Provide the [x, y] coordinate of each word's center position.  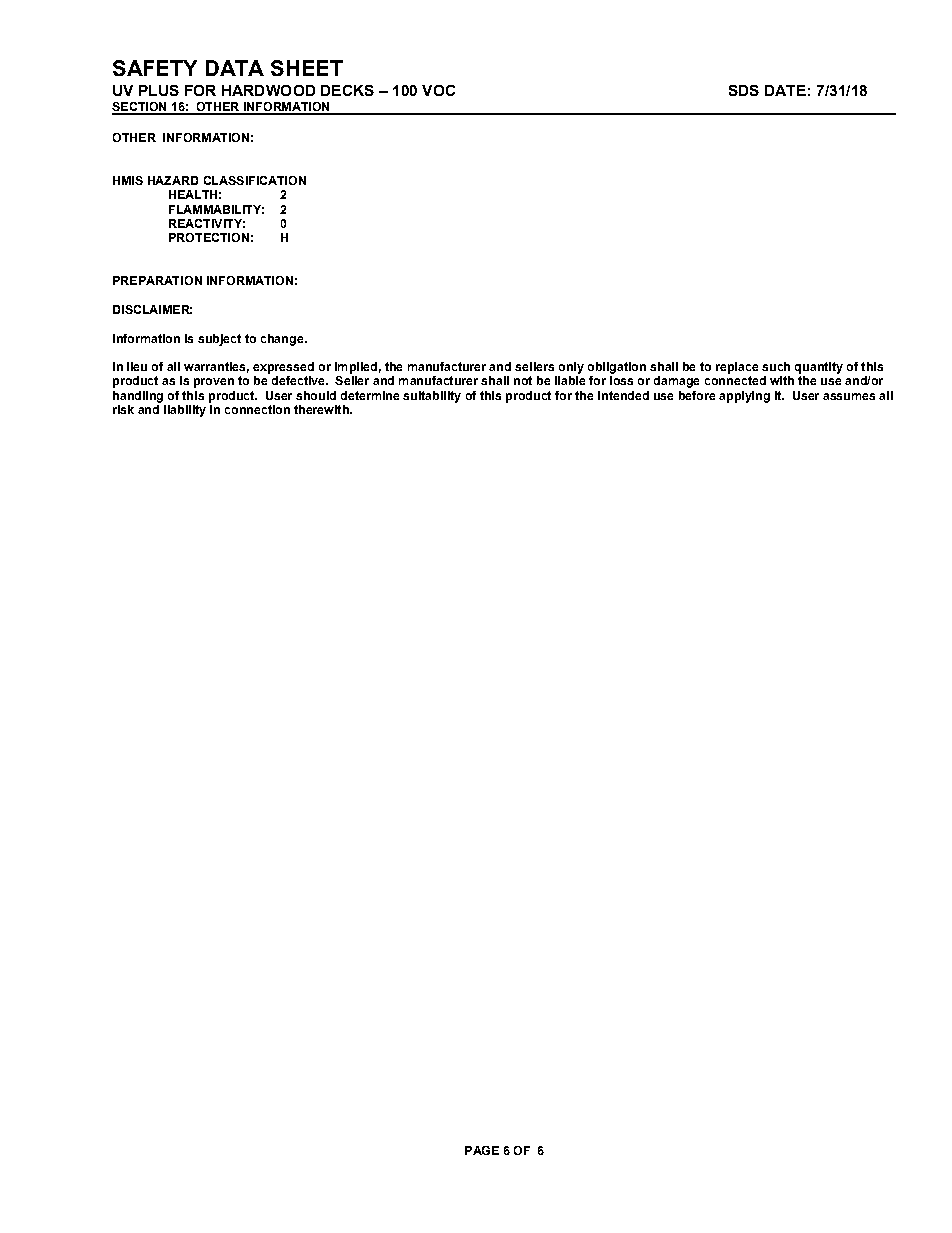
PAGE [482, 1150]
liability [185, 411]
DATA [235, 68]
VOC [438, 90]
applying [744, 397]
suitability [432, 397]
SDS [744, 90]
